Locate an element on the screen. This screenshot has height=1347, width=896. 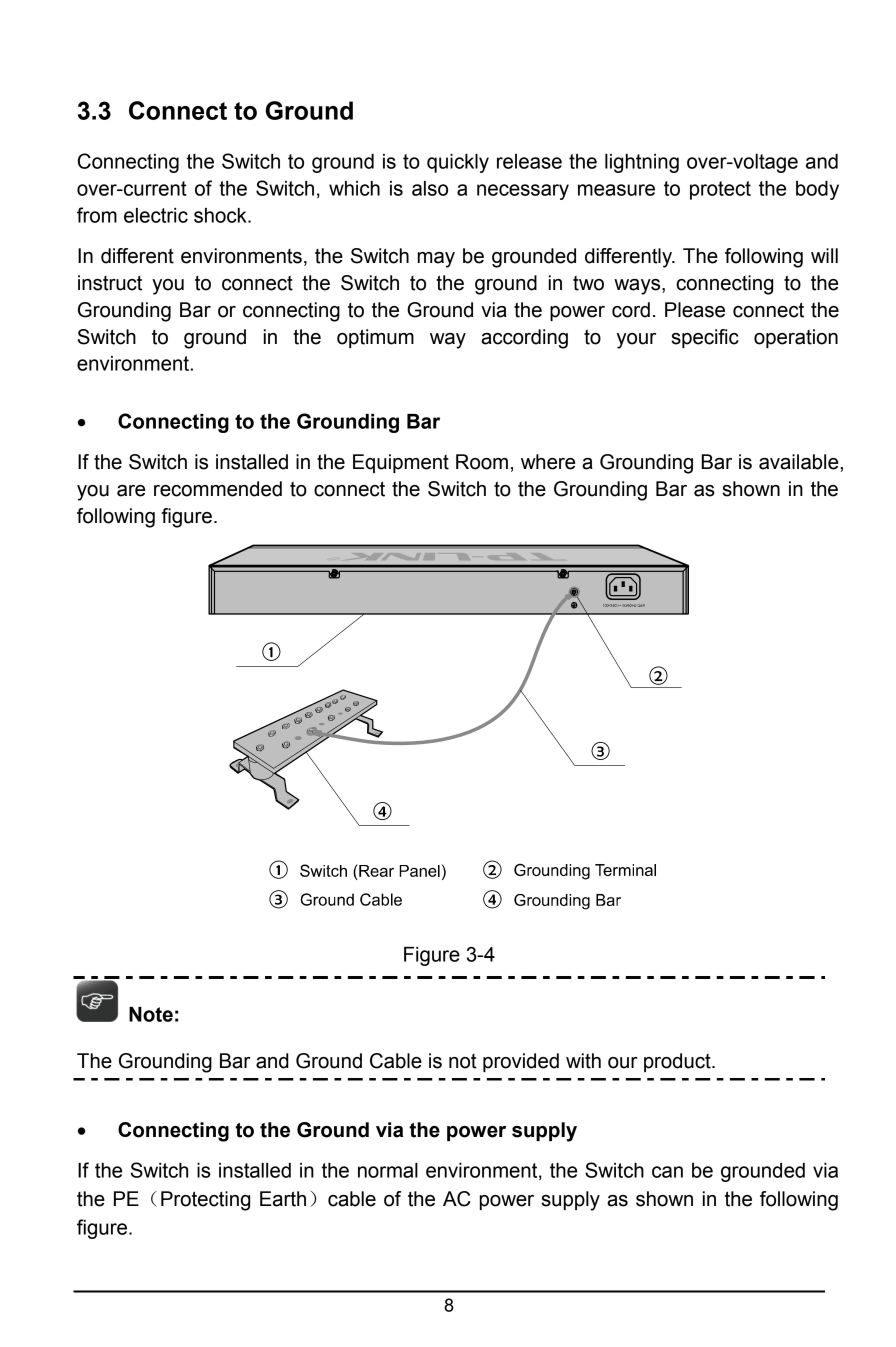
body is located at coordinates (817, 190).
